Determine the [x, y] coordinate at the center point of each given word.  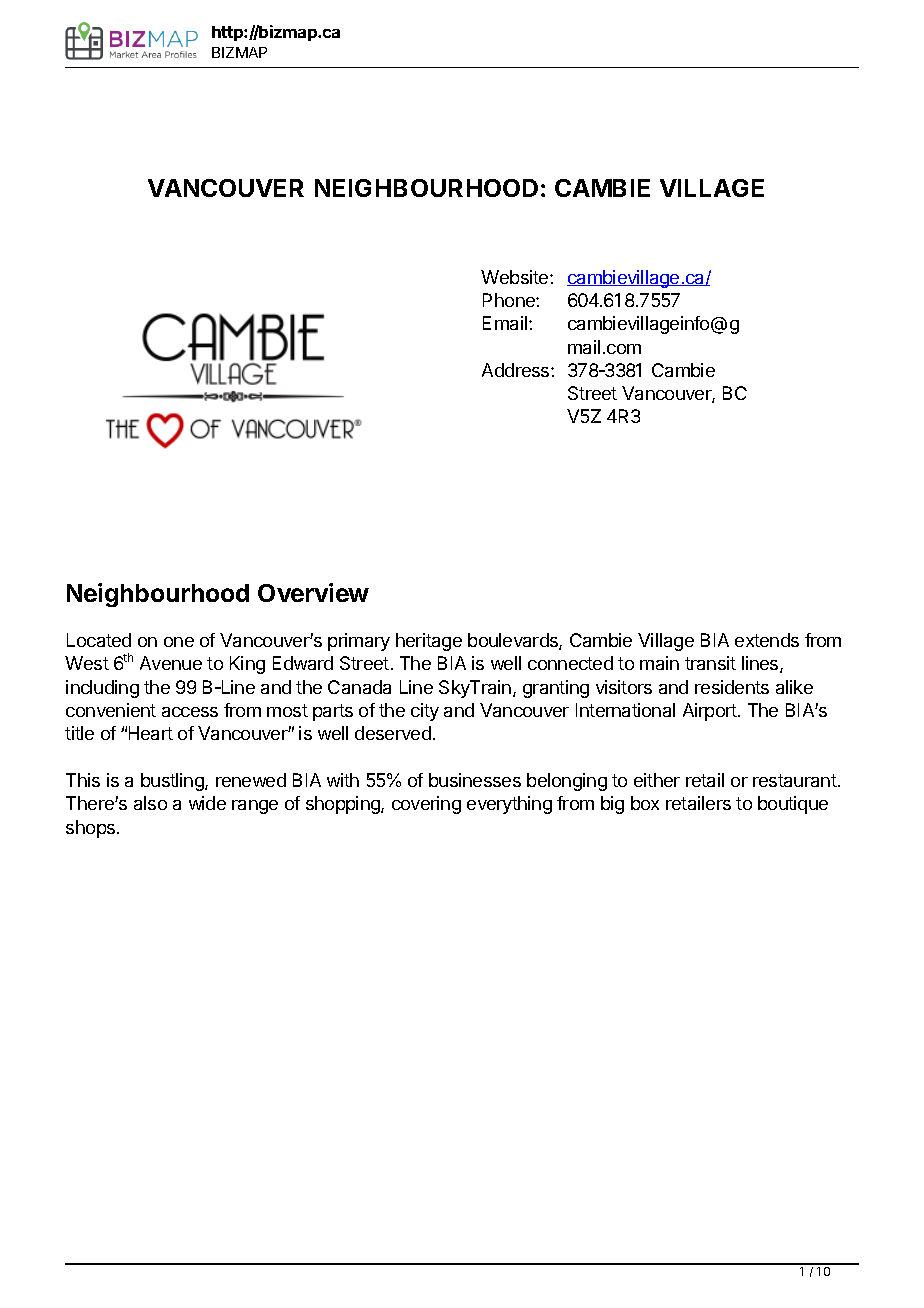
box [645, 803]
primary [359, 642]
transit [710, 663]
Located [99, 640]
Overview [313, 592]
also [150, 803]
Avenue [171, 663]
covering [426, 805]
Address [517, 370]
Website [516, 277]
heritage [429, 642]
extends [767, 640]
